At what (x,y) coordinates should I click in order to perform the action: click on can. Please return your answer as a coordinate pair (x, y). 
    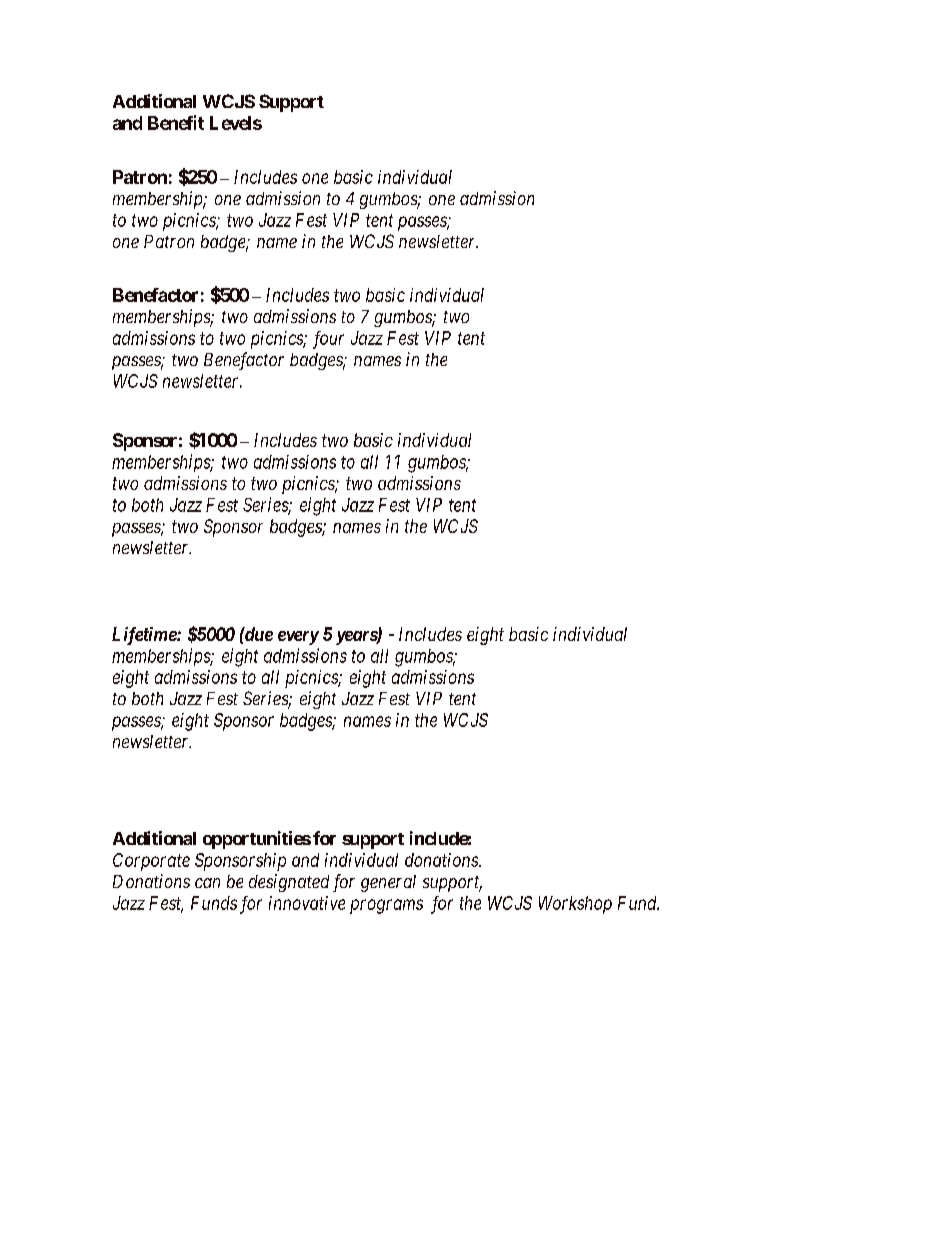
    Looking at the image, I should click on (207, 883).
